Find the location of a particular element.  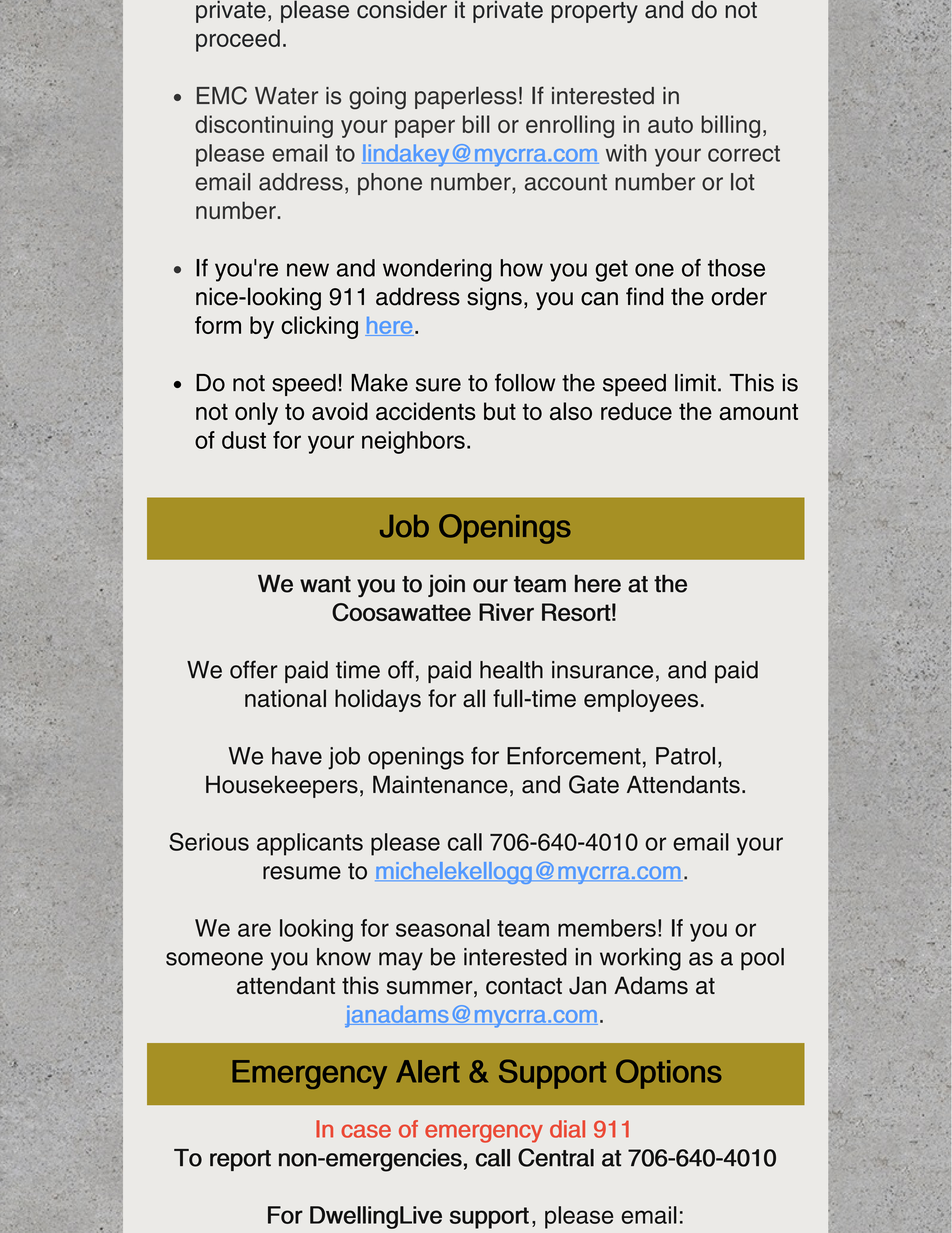

seasonal is located at coordinates (443, 928).
